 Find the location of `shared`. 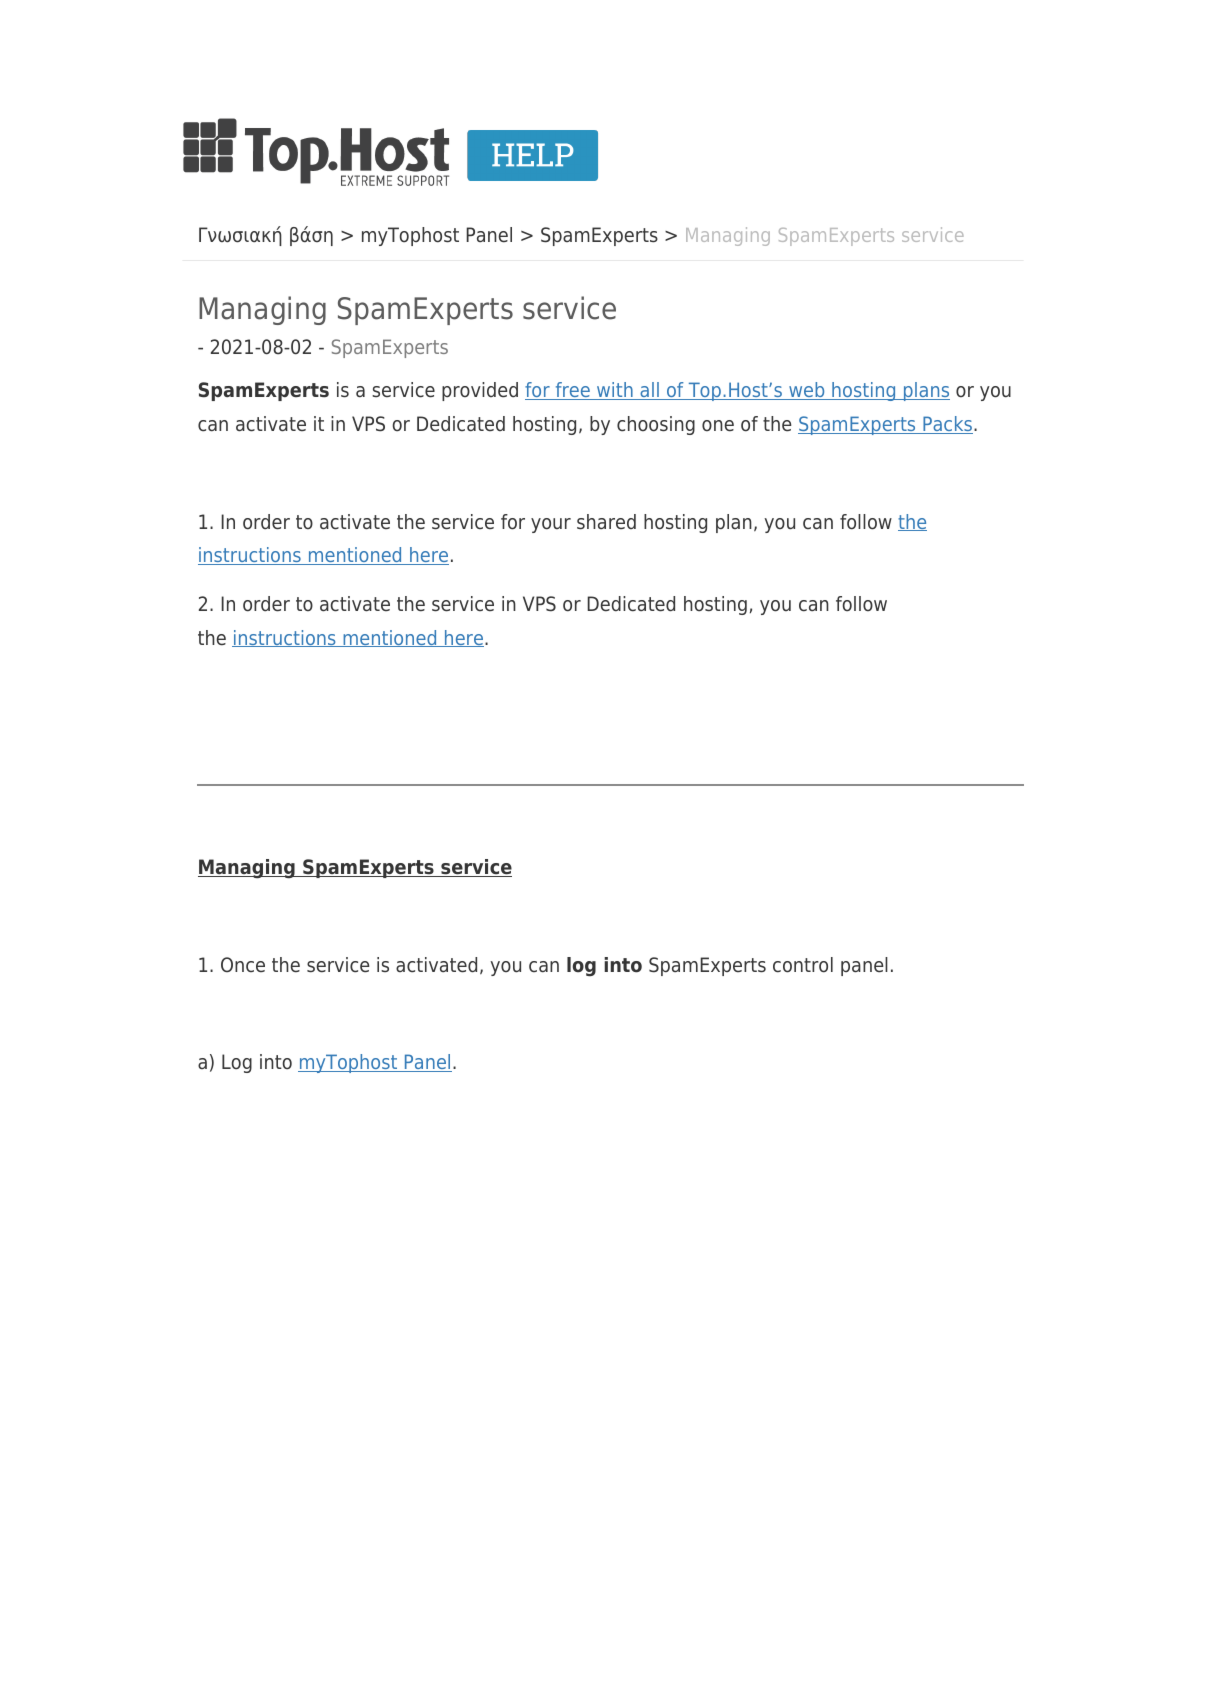

shared is located at coordinates (606, 522).
